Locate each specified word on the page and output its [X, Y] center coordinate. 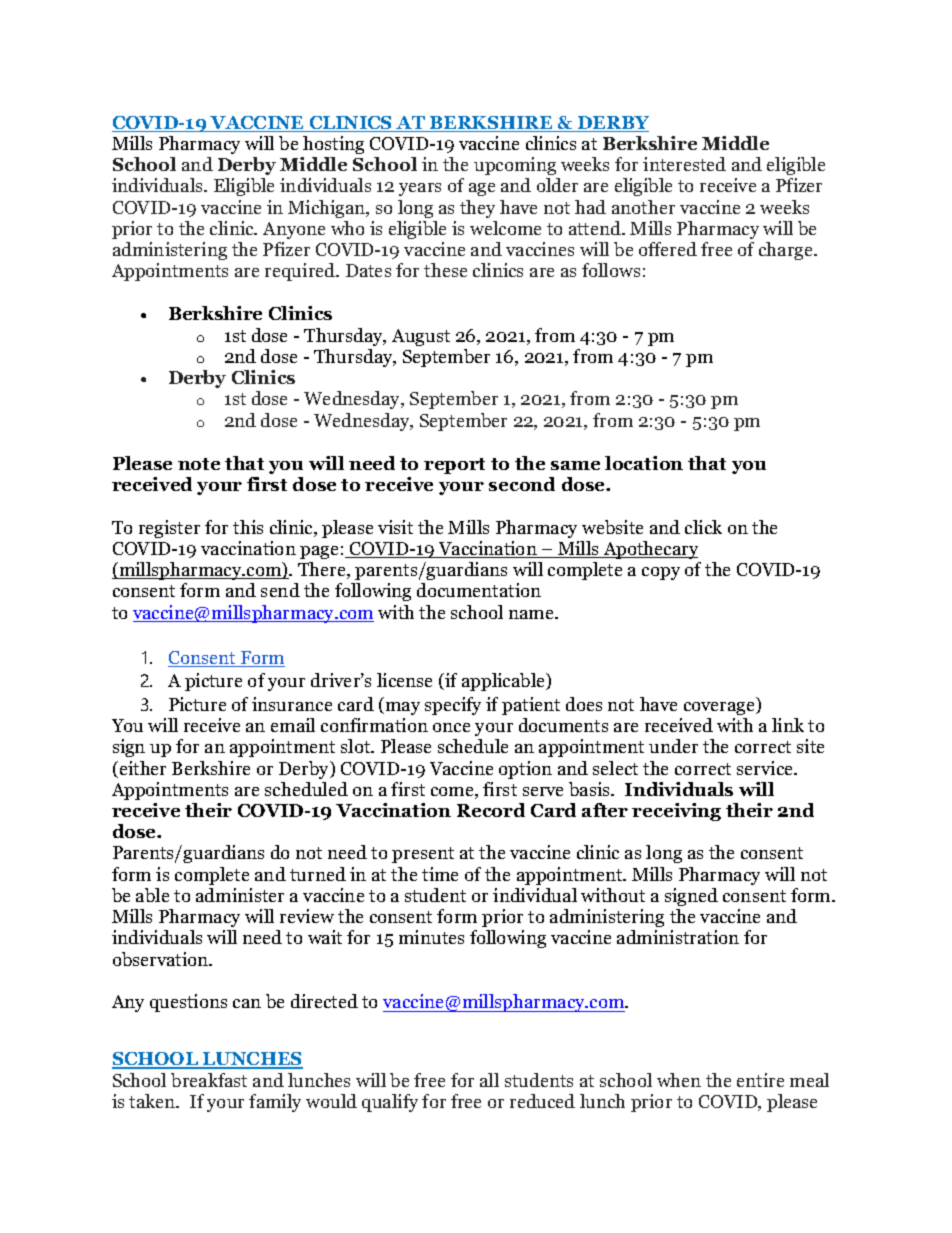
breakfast [209, 1080]
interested [684, 164]
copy [661, 573]
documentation [479, 590]
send [280, 590]
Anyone [294, 230]
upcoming [515, 166]
